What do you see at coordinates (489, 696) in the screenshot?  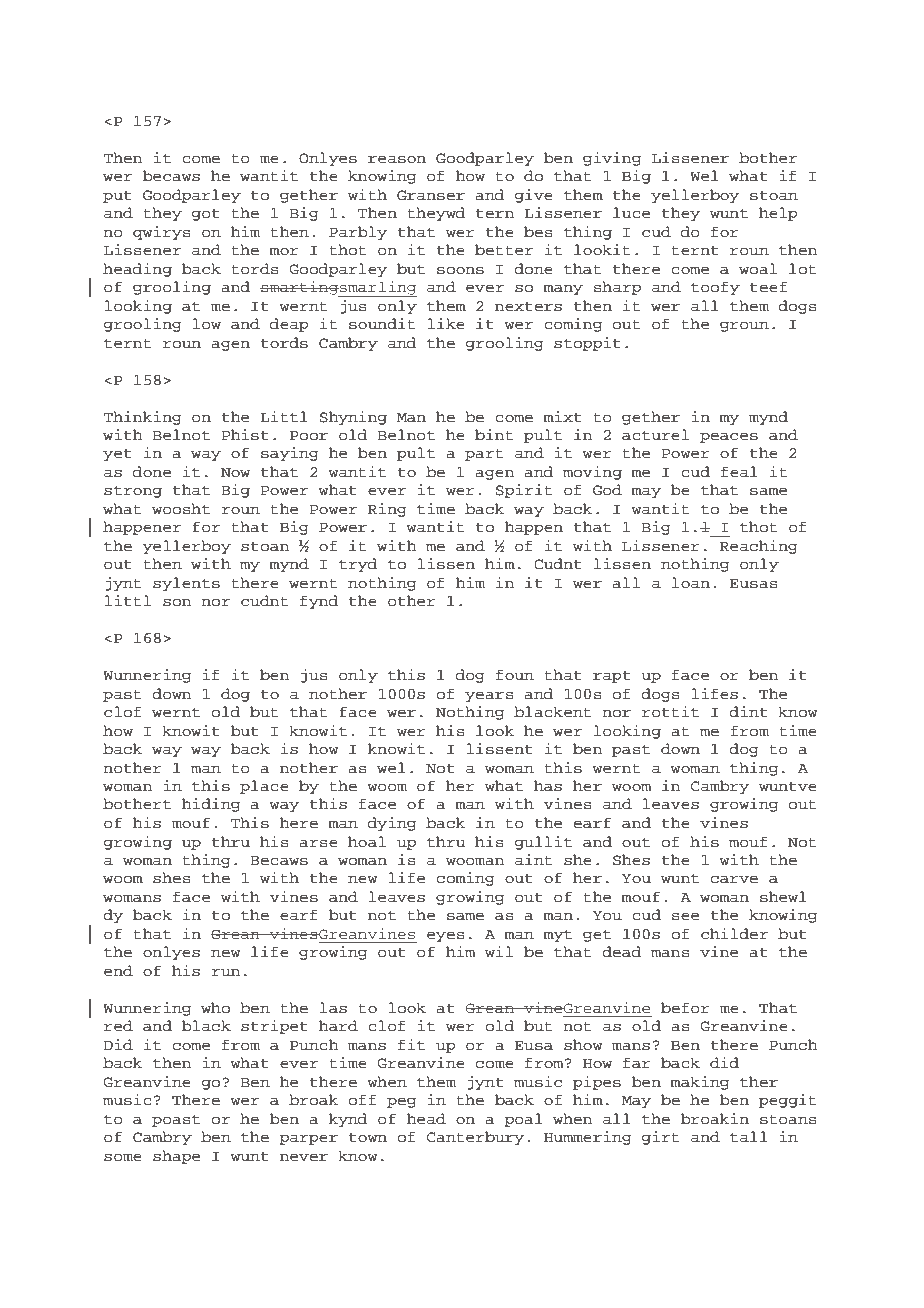 I see `years` at bounding box center [489, 696].
